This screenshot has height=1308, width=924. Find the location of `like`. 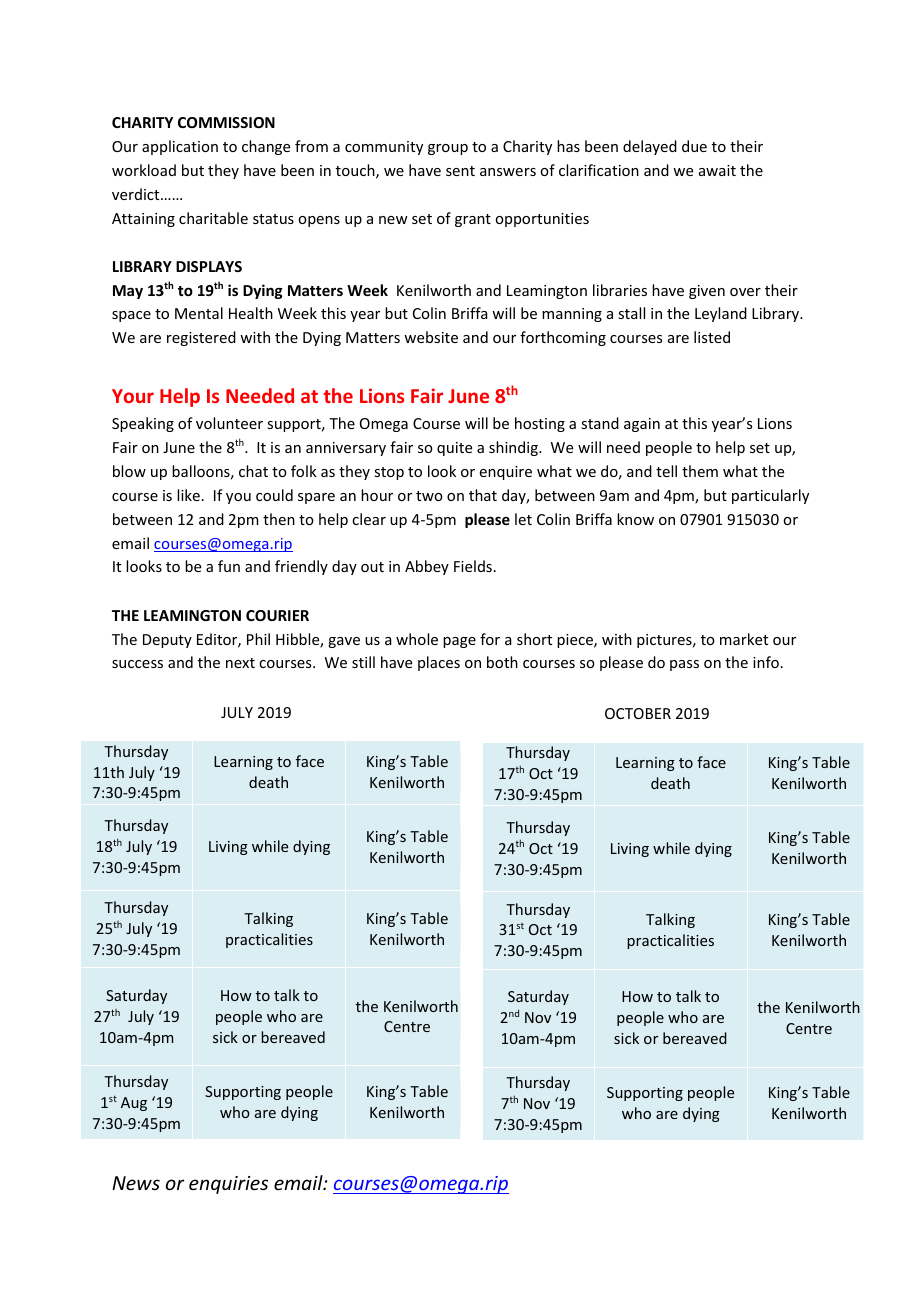

like is located at coordinates (188, 495).
